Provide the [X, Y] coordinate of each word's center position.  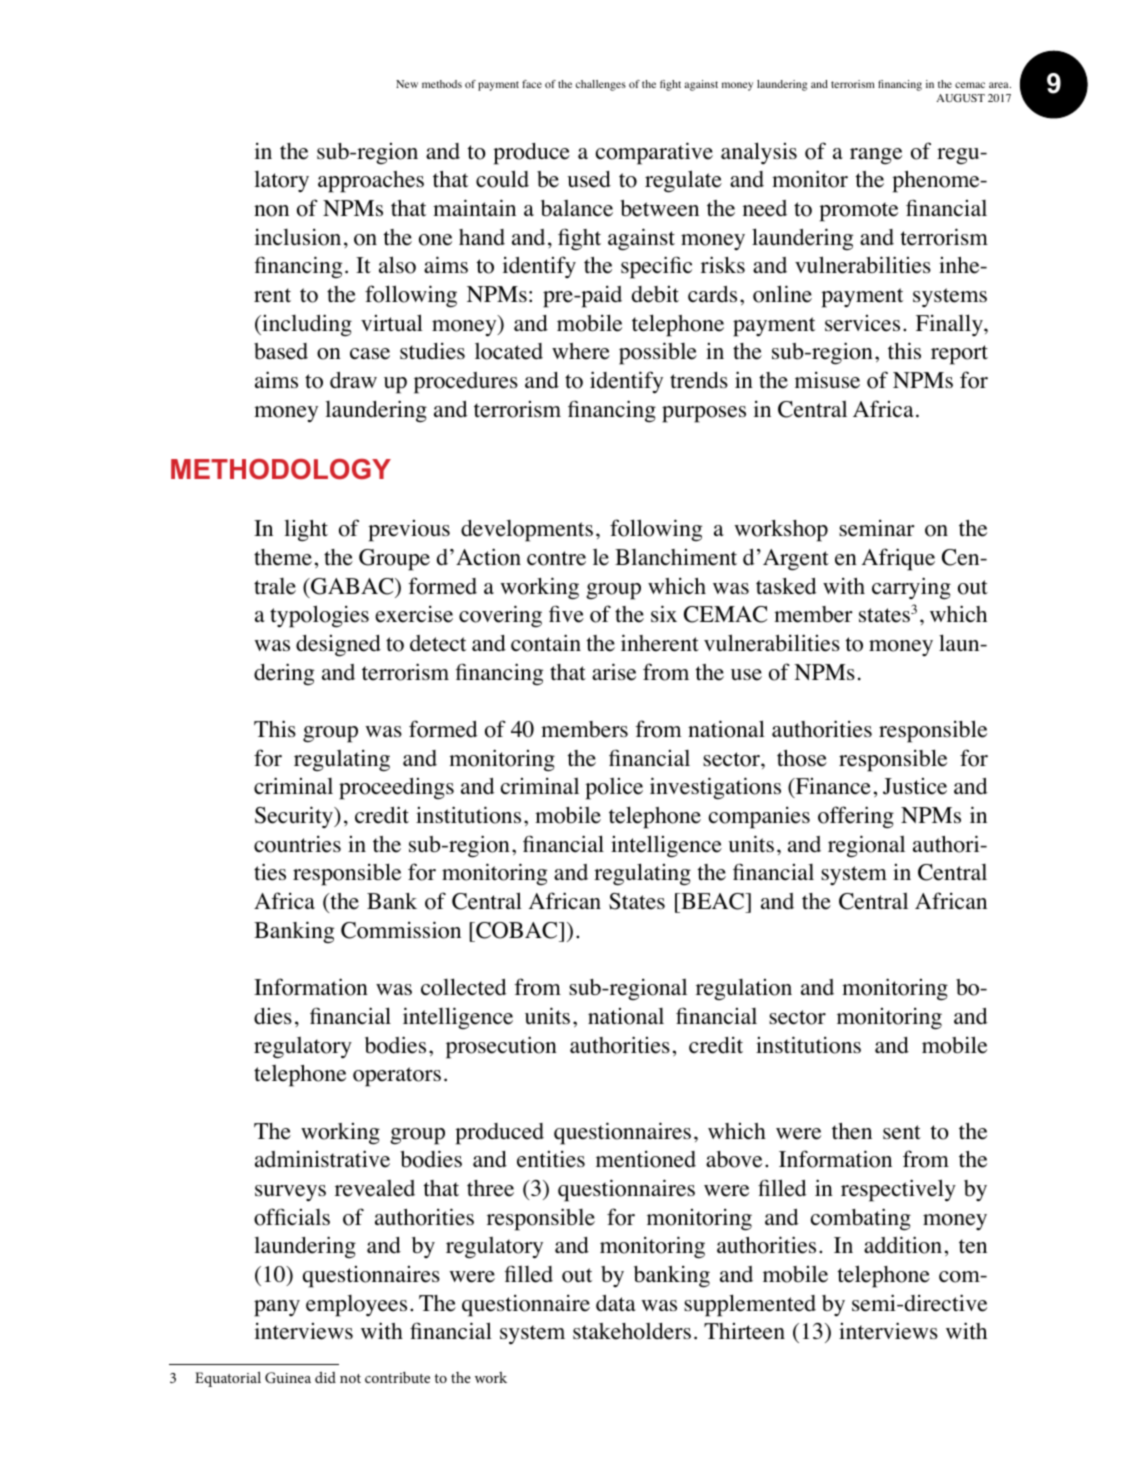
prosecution [501, 1047]
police [614, 789]
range [876, 156]
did [325, 1377]
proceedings [396, 789]
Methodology [281, 469]
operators [397, 1077]
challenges [601, 85]
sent [902, 1132]
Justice [915, 786]
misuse [827, 380]
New [407, 84]
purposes [704, 414]
